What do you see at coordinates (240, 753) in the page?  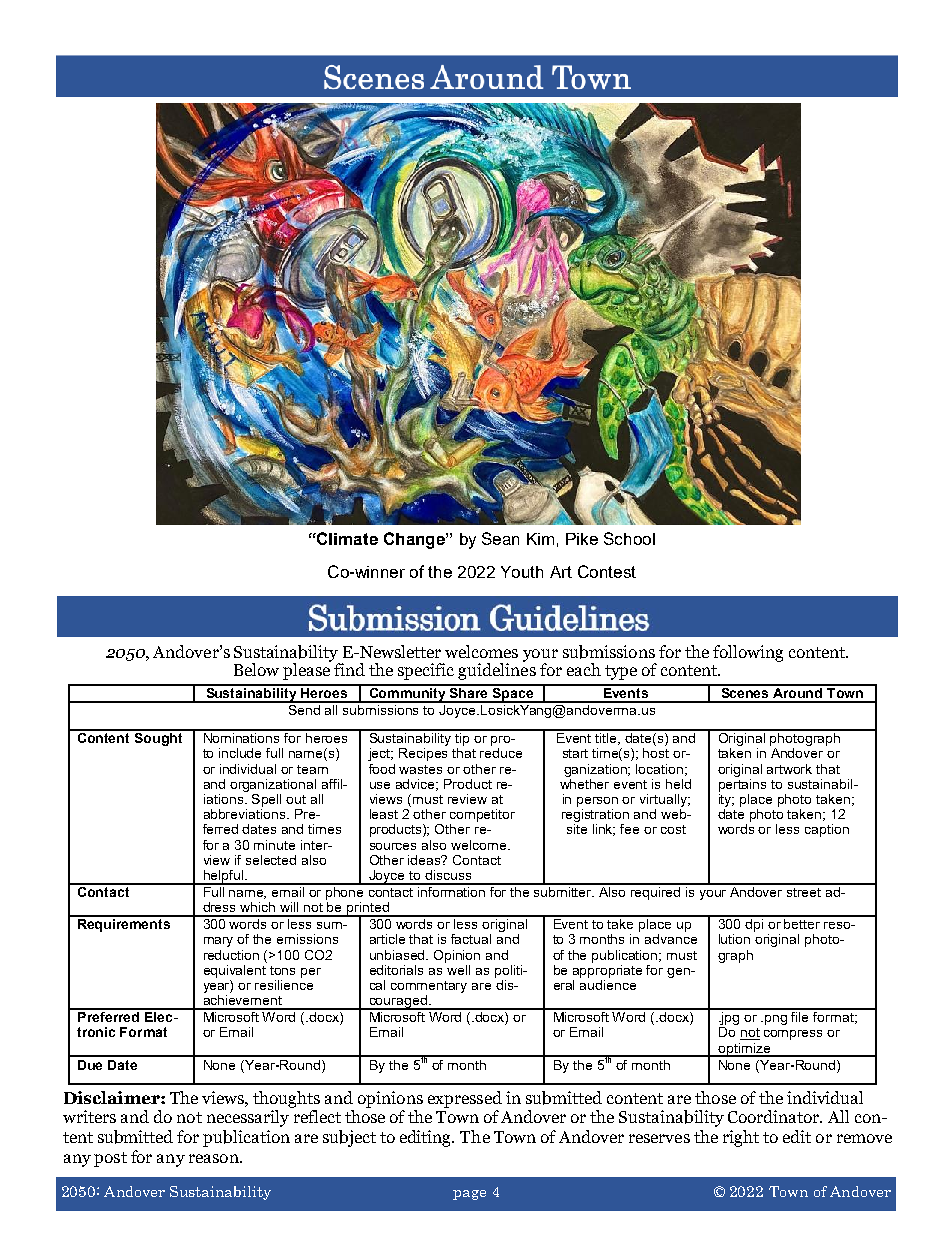 I see `include` at bounding box center [240, 753].
